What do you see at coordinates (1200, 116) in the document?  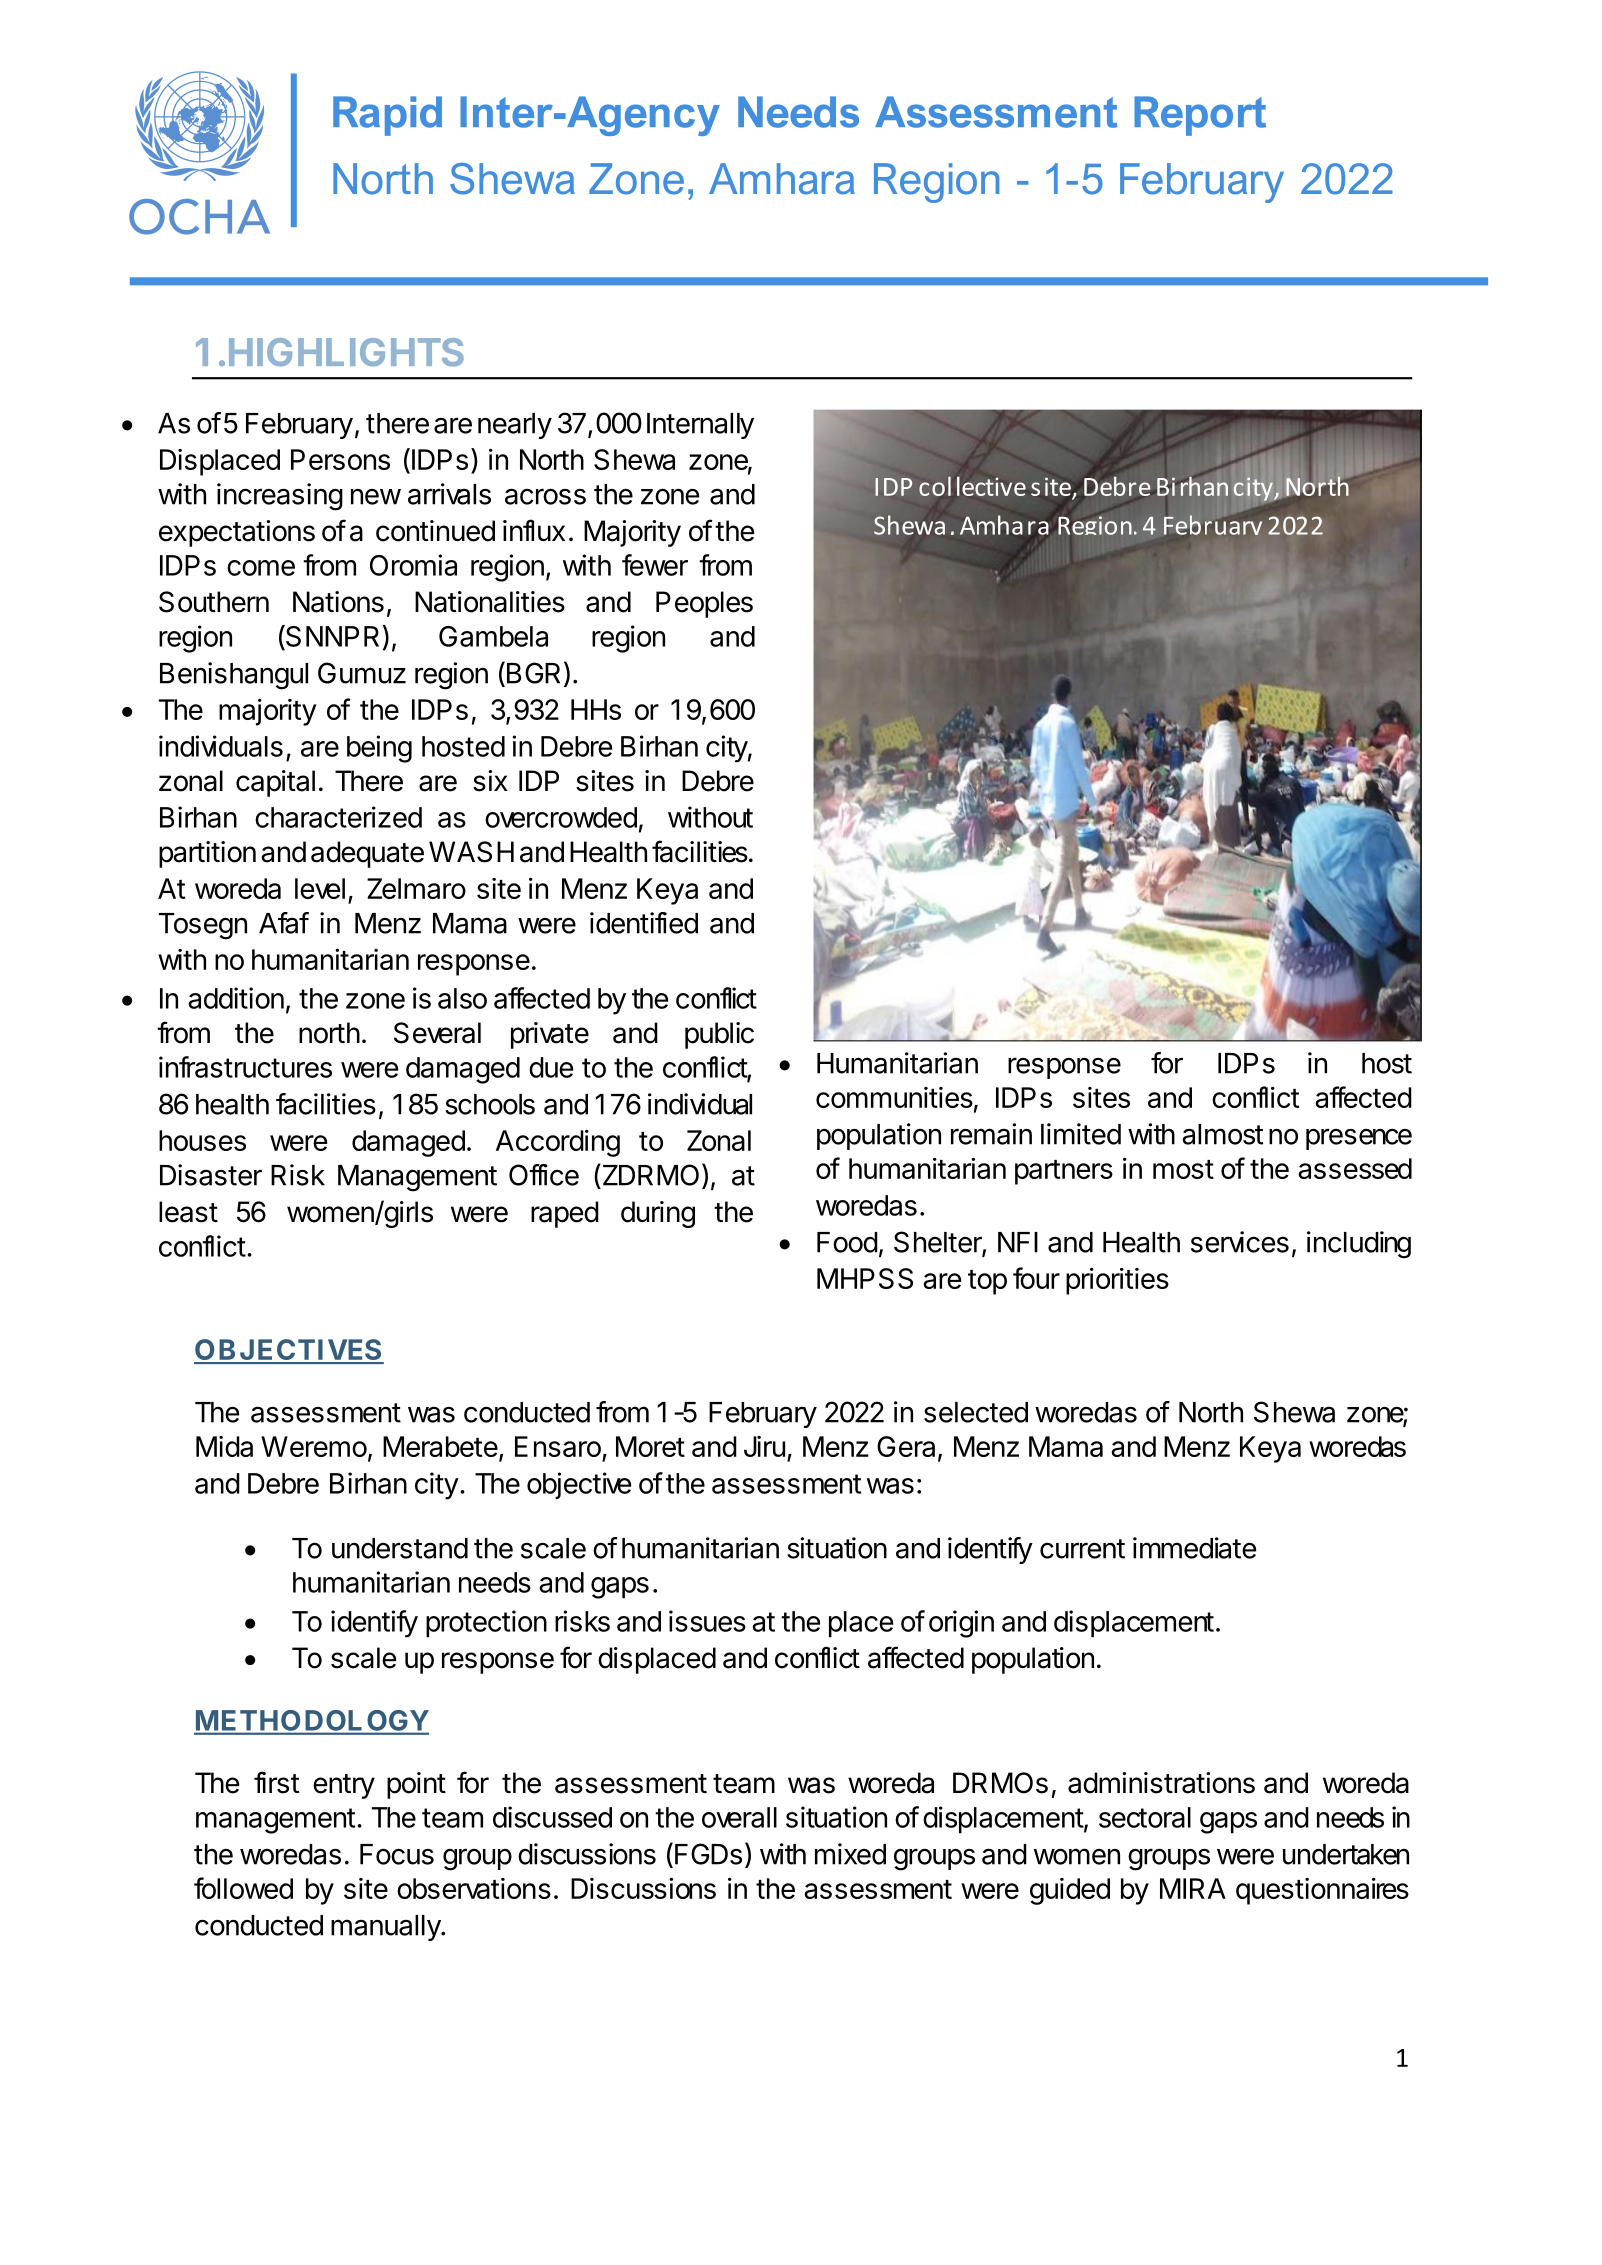 I see `Report` at bounding box center [1200, 116].
